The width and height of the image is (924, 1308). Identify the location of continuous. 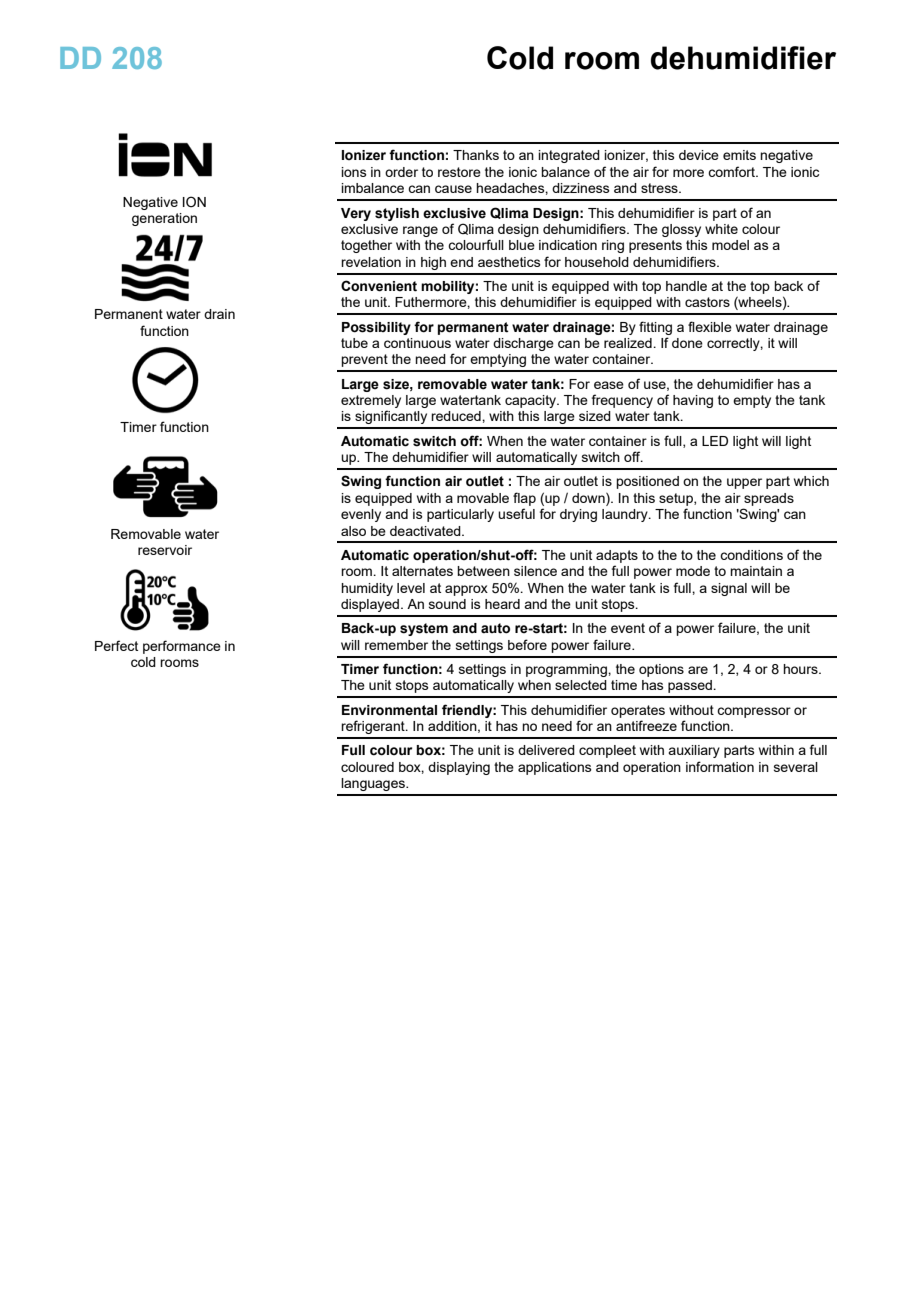
(417, 343).
